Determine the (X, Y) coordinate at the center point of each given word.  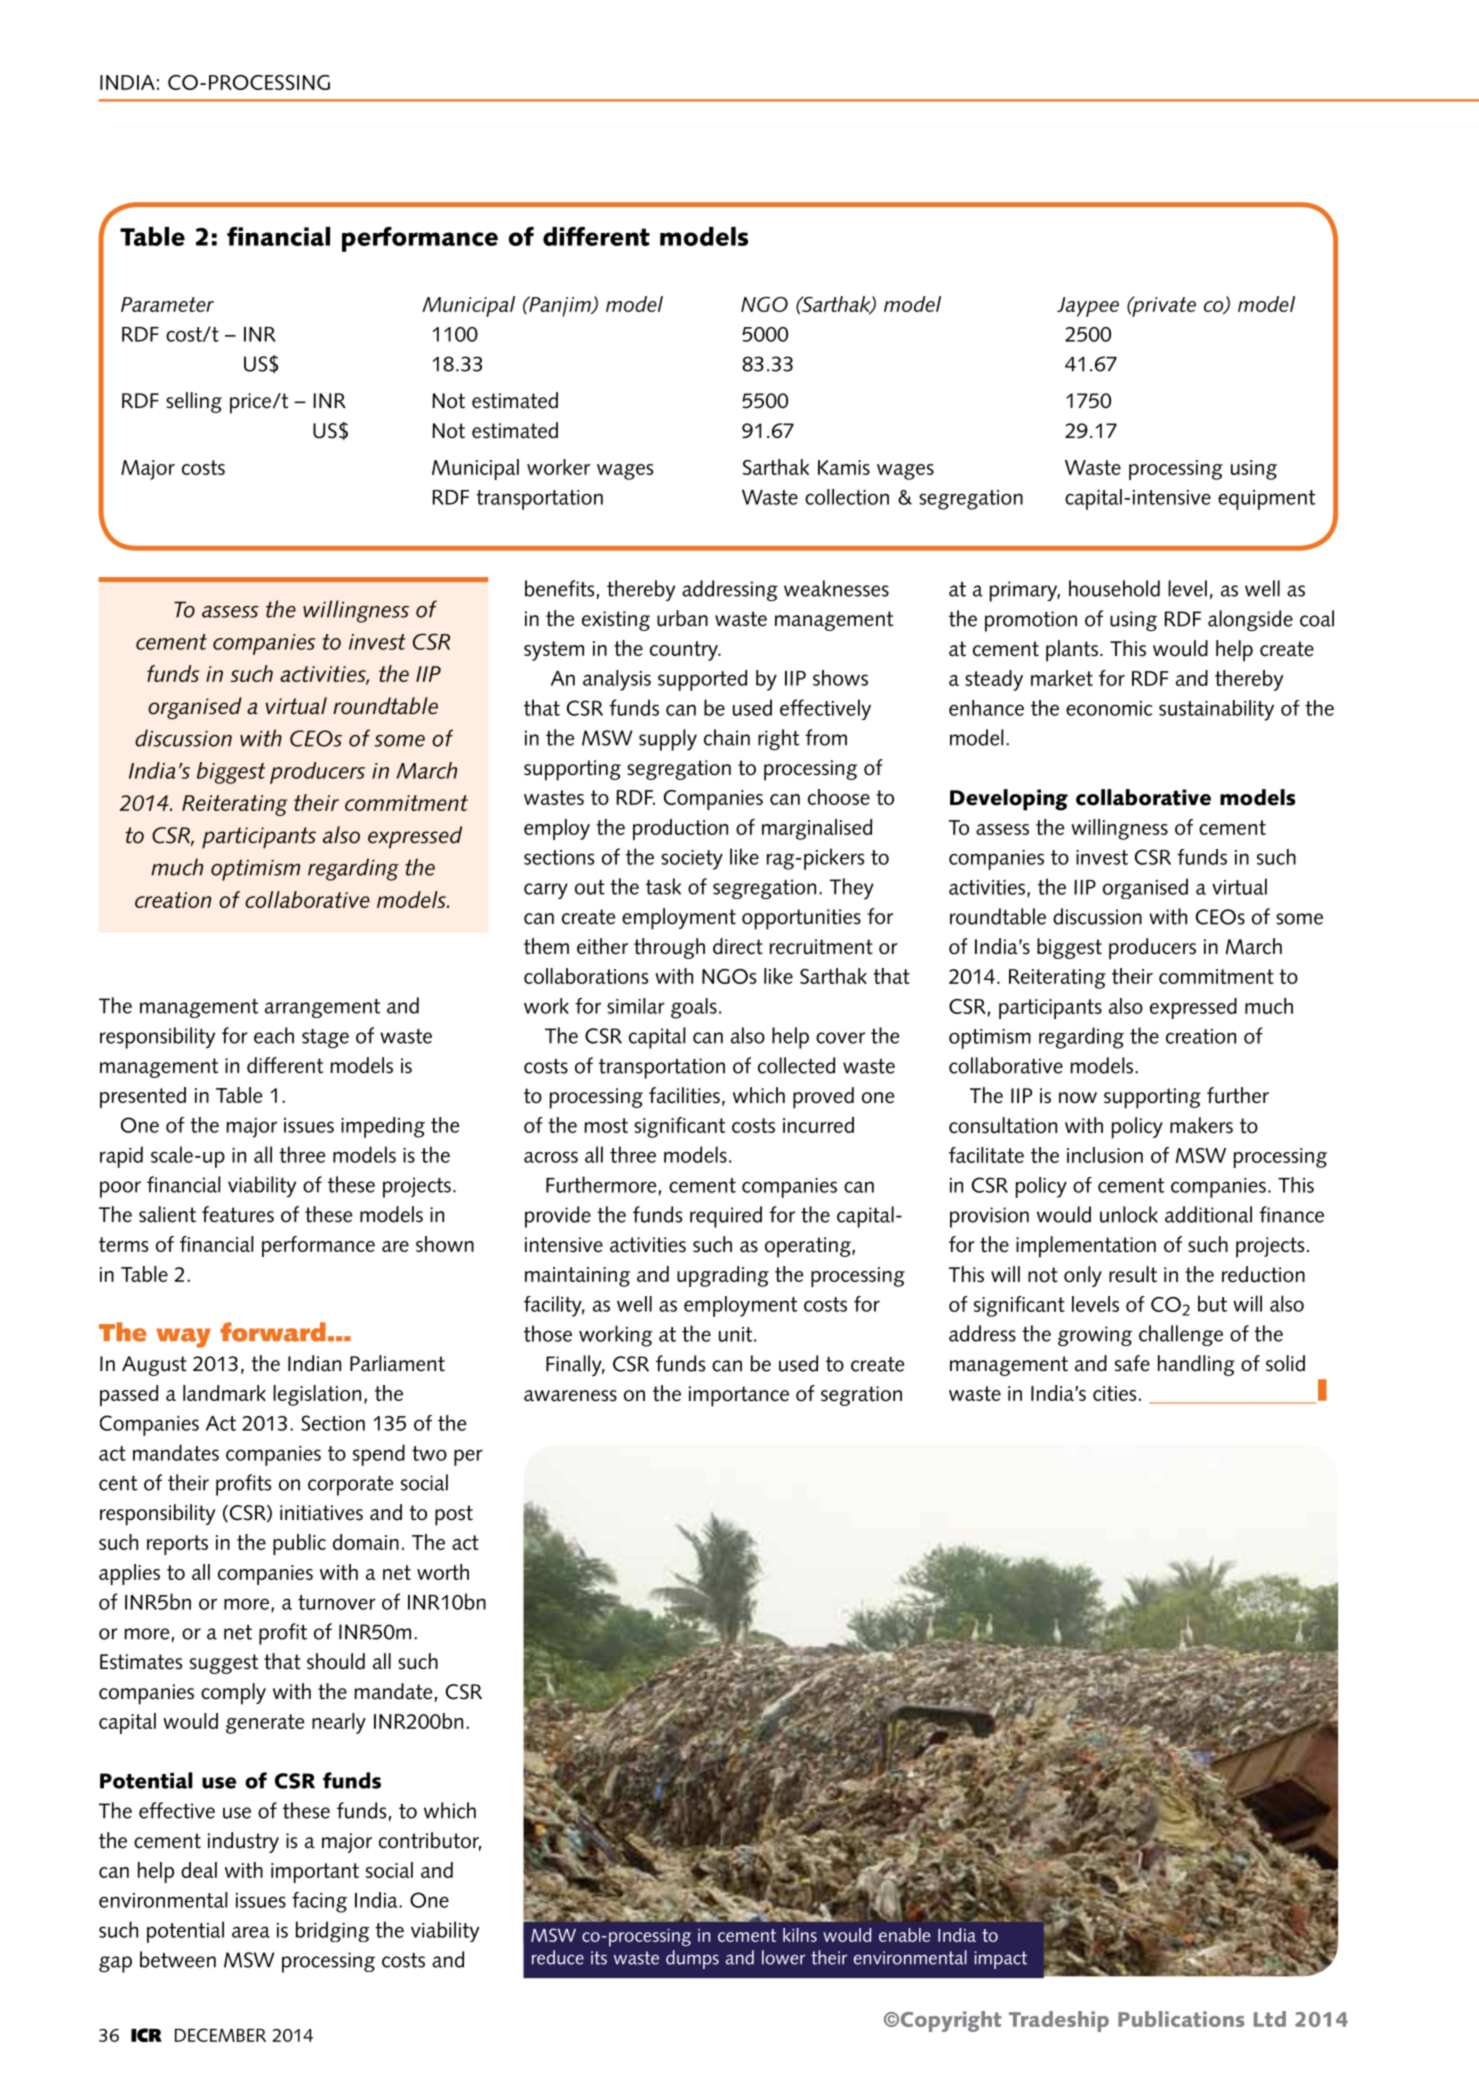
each (274, 1035)
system (554, 651)
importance (739, 1396)
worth (443, 1572)
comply (233, 1694)
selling (194, 402)
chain (727, 737)
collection (847, 497)
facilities (684, 1095)
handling (1196, 1365)
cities (1114, 1393)
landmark (224, 1393)
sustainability (1216, 710)
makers (1201, 1125)
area (251, 1932)
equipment (1266, 500)
